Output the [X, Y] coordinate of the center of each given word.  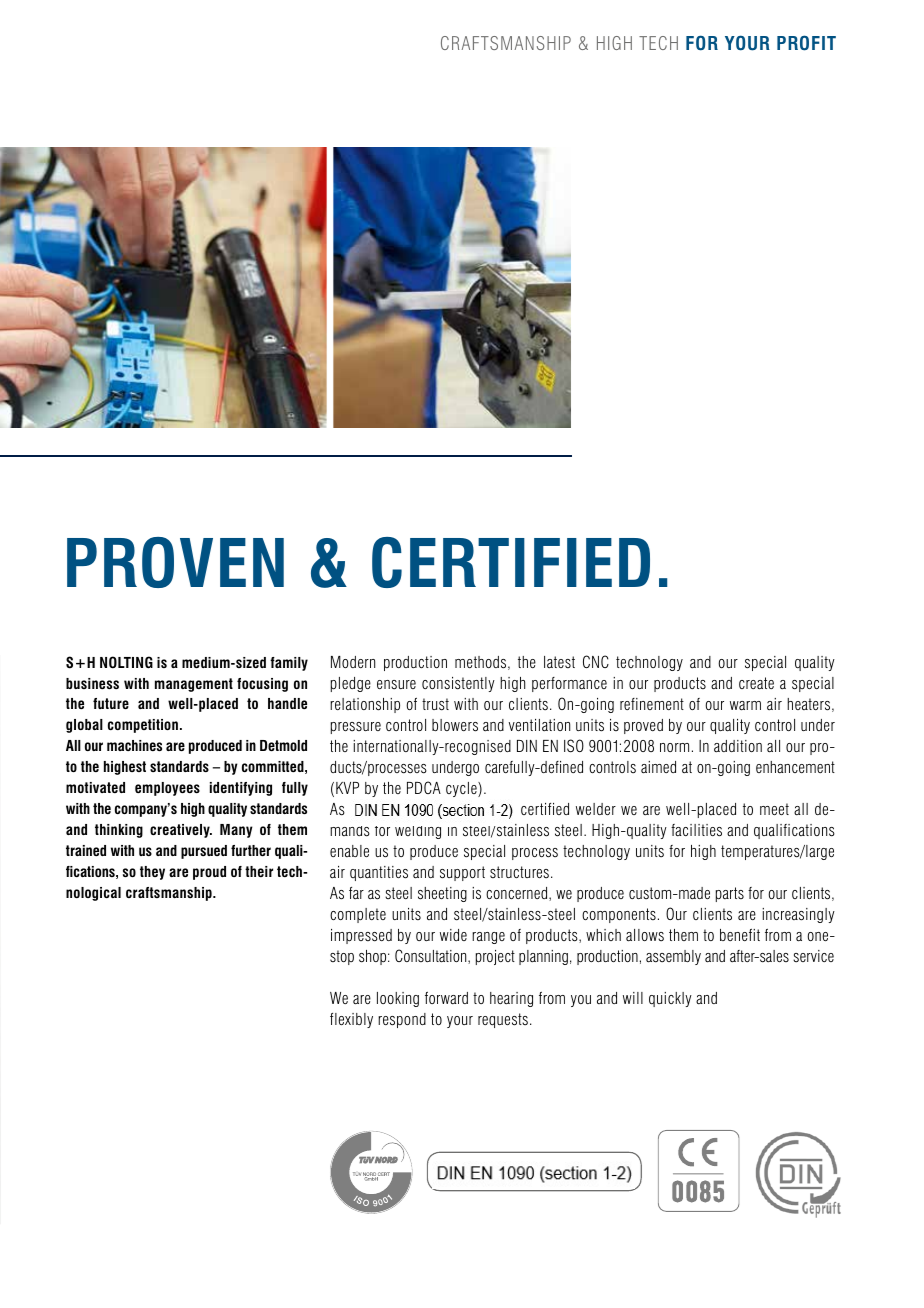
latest [559, 662]
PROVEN [175, 562]
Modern [353, 662]
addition [738, 746]
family [289, 664]
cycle [462, 789]
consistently [458, 684]
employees [167, 789]
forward [446, 998]
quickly [670, 999]
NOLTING [126, 662]
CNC [596, 661]
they [152, 873]
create [756, 683]
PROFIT [806, 43]
